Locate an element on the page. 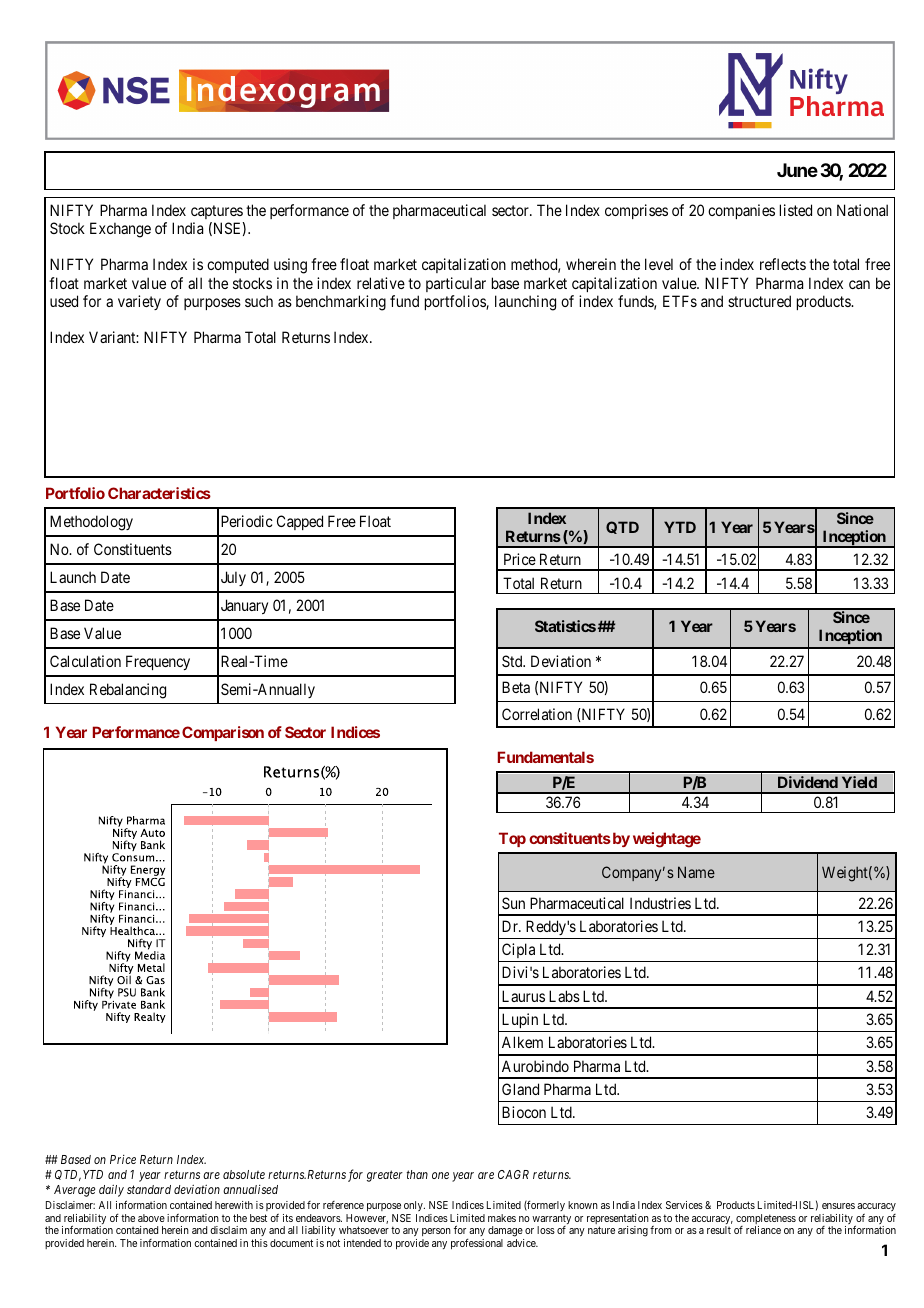 The height and width of the document is (1308, 924). Exchange is located at coordinates (120, 230).
